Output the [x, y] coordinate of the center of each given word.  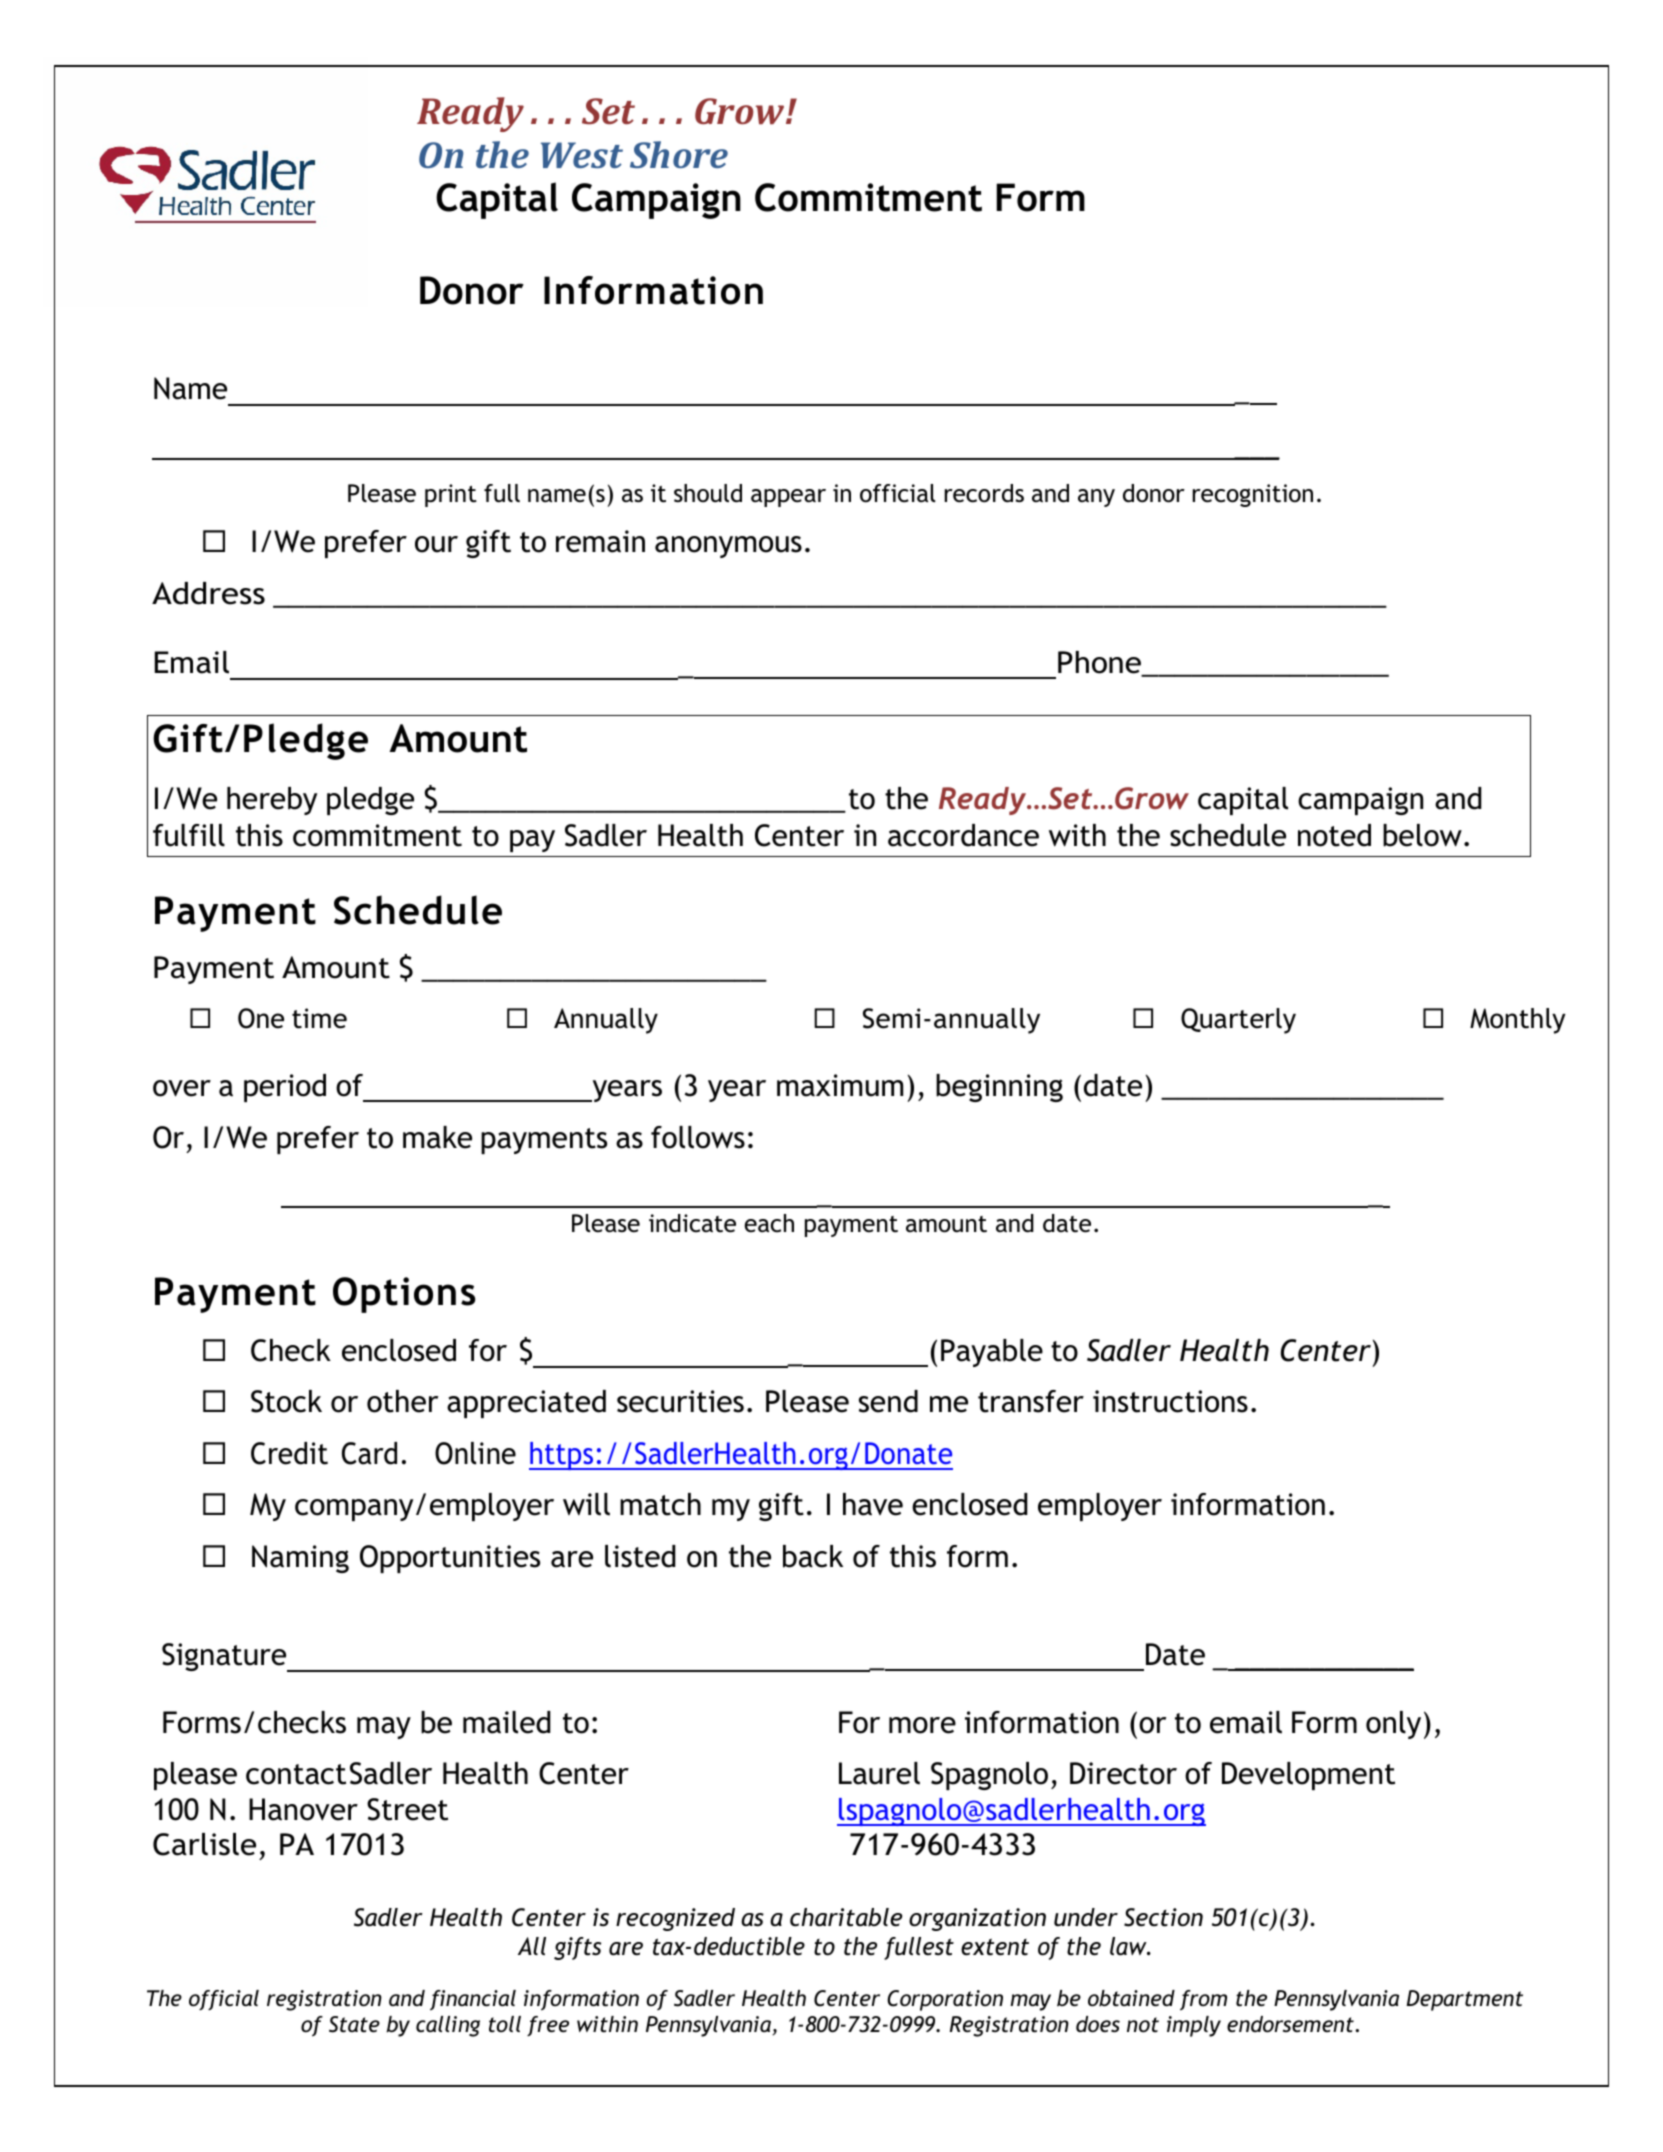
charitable [846, 1917]
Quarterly [1238, 1021]
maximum [840, 1085]
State [354, 2024]
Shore [679, 154]
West [582, 155]
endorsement [1291, 2024]
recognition [1252, 495]
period [285, 1088]
